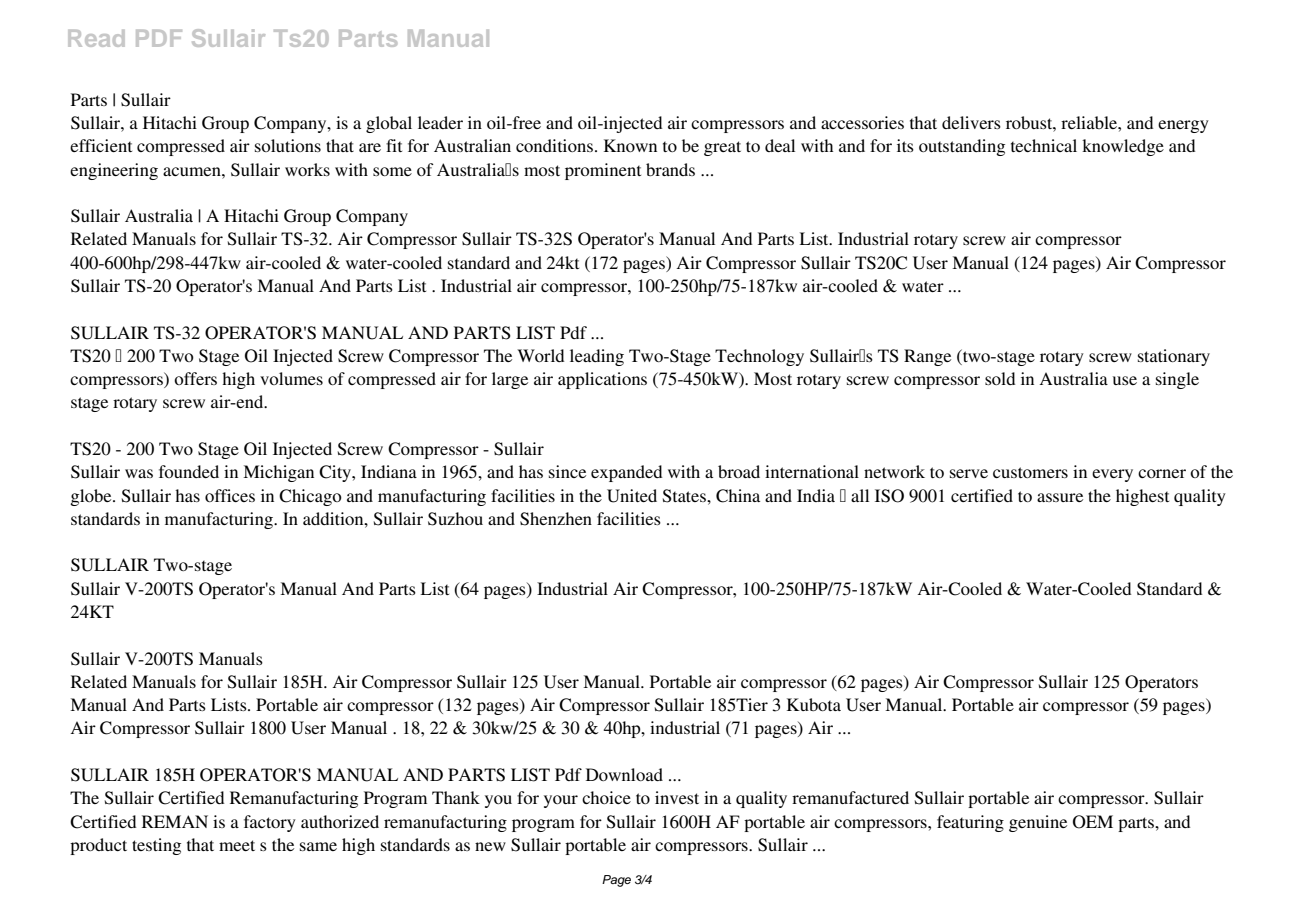 The image size is (1308, 924). I want to click on offices, so click(230, 495).
